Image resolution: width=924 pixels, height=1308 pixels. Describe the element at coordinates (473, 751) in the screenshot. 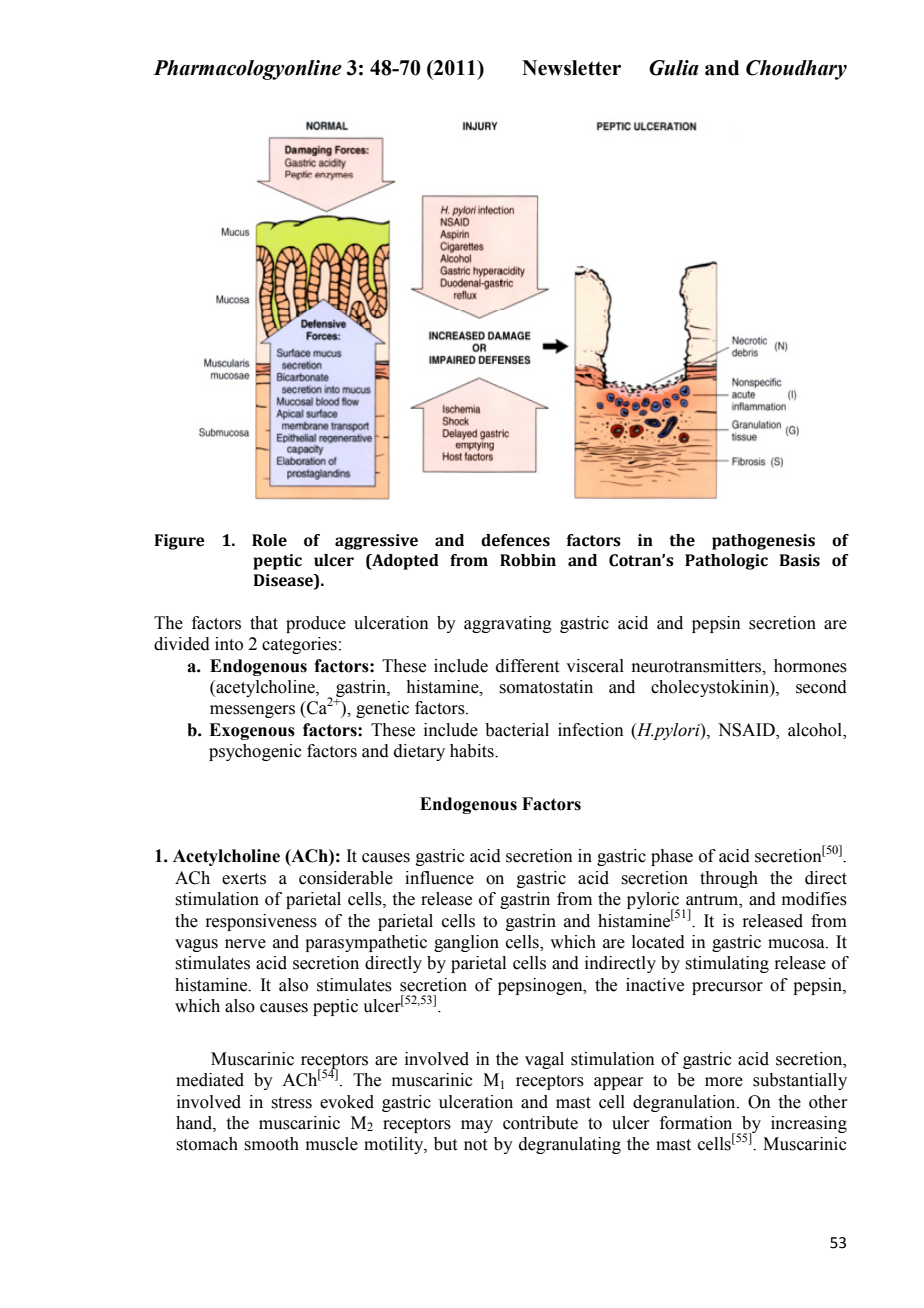

I see `habits` at that location.
